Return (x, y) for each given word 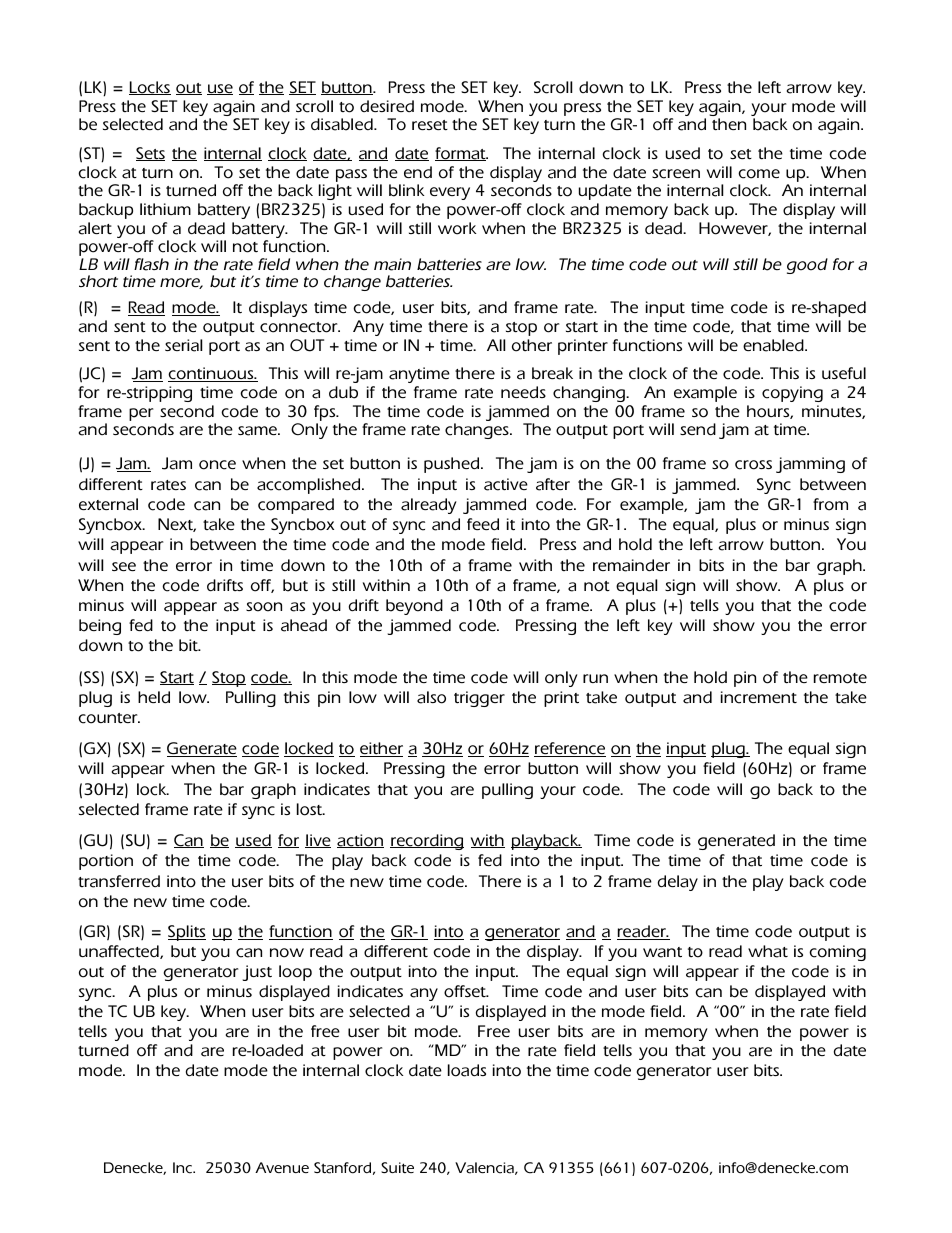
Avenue (282, 1167)
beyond (414, 607)
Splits (187, 933)
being (100, 627)
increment (759, 697)
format (461, 154)
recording (427, 842)
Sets (150, 154)
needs (523, 392)
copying (792, 394)
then (729, 124)
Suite (397, 1167)
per (141, 414)
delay (678, 883)
